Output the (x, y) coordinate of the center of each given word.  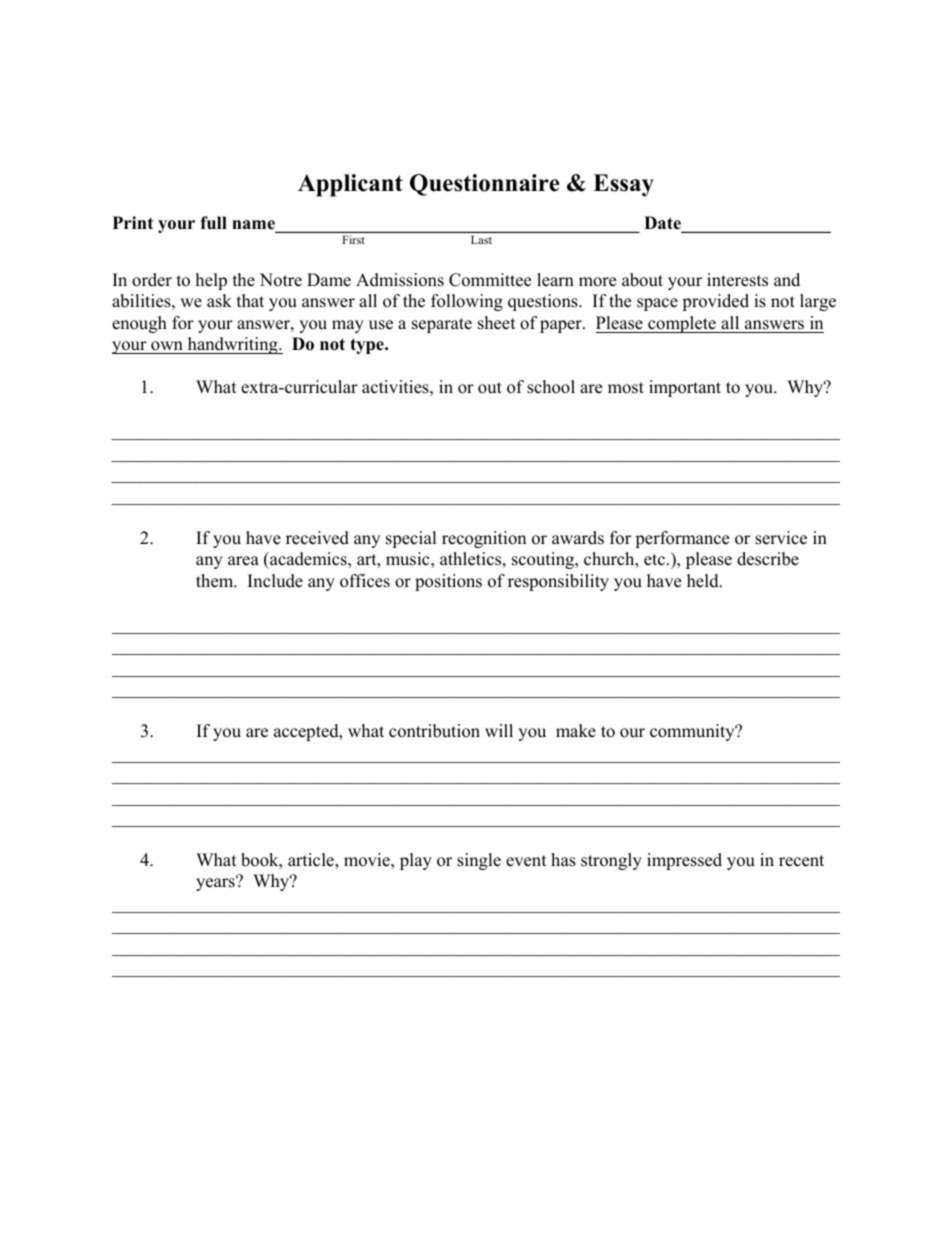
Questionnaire (484, 185)
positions (448, 582)
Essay (623, 185)
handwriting (232, 345)
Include (275, 581)
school (551, 387)
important (685, 388)
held (704, 581)
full (213, 222)
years (216, 884)
